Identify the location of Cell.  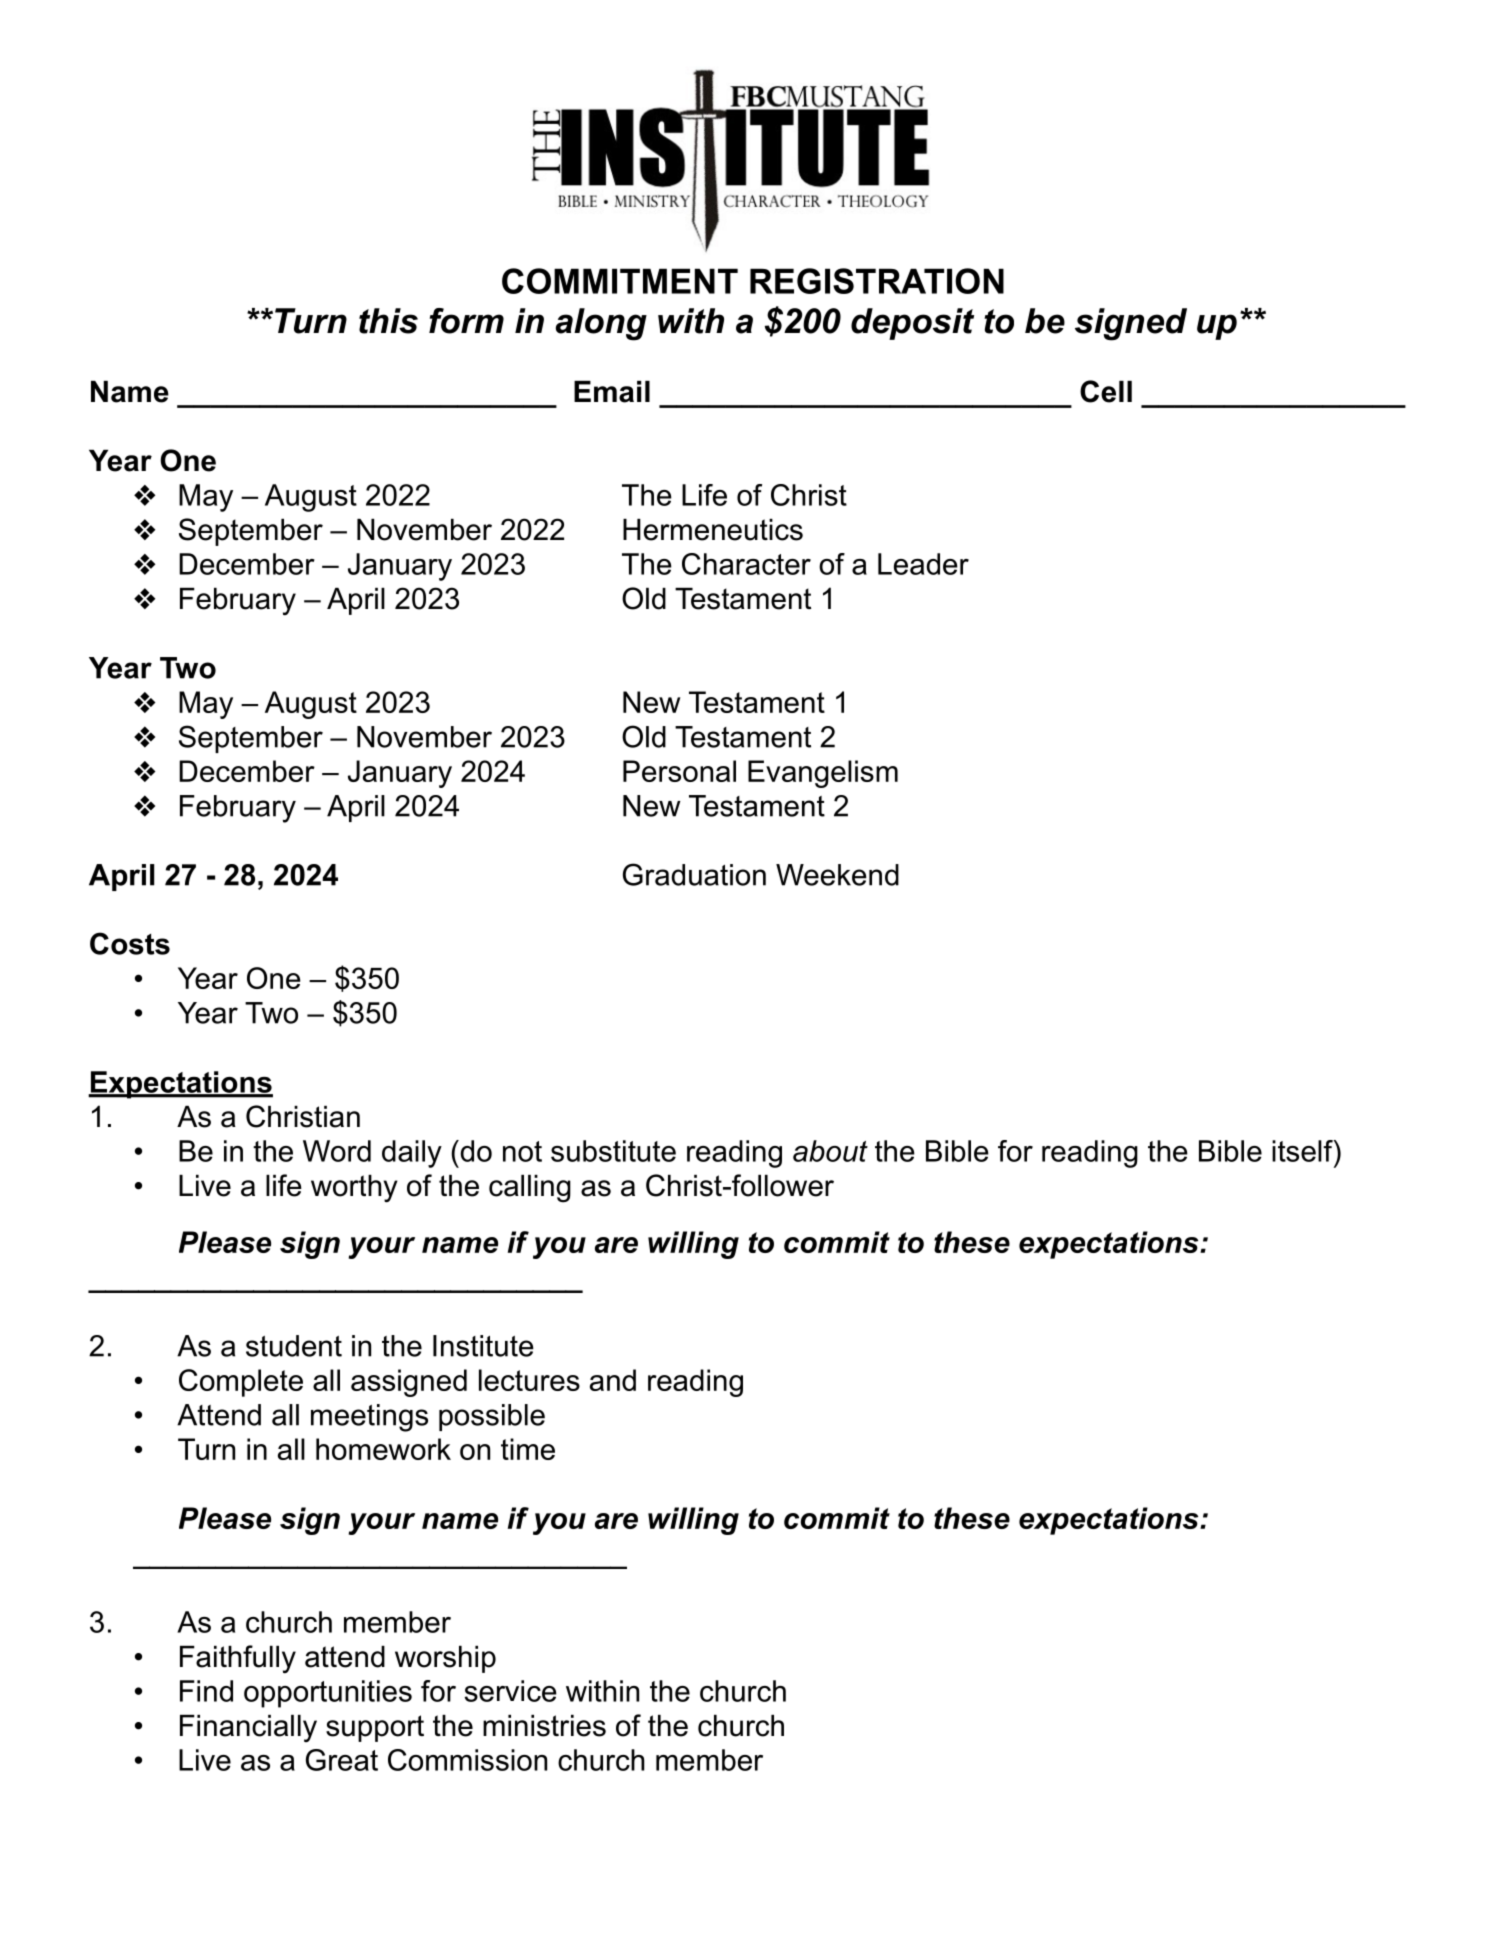
(1106, 391).
